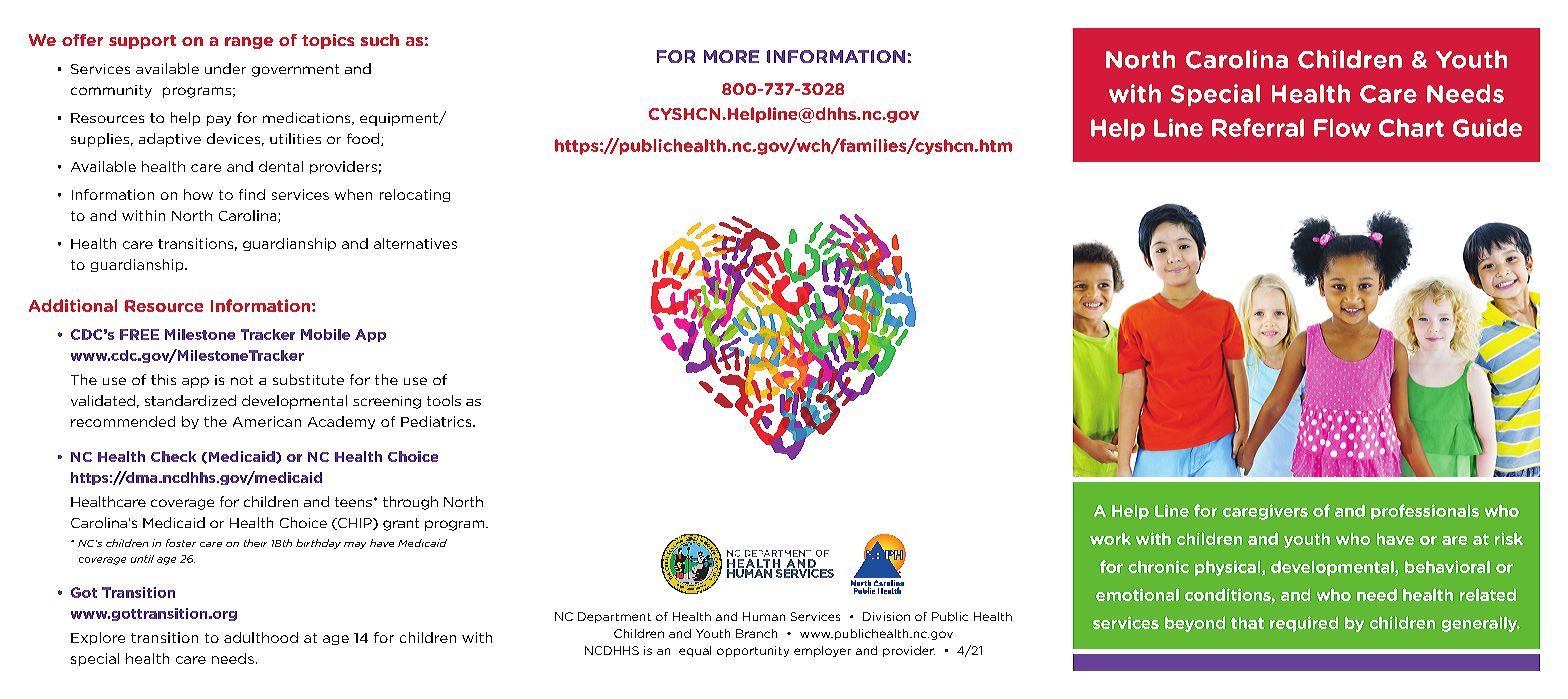 The width and height of the screenshot is (1568, 699). What do you see at coordinates (1425, 512) in the screenshot?
I see `professionals` at bounding box center [1425, 512].
